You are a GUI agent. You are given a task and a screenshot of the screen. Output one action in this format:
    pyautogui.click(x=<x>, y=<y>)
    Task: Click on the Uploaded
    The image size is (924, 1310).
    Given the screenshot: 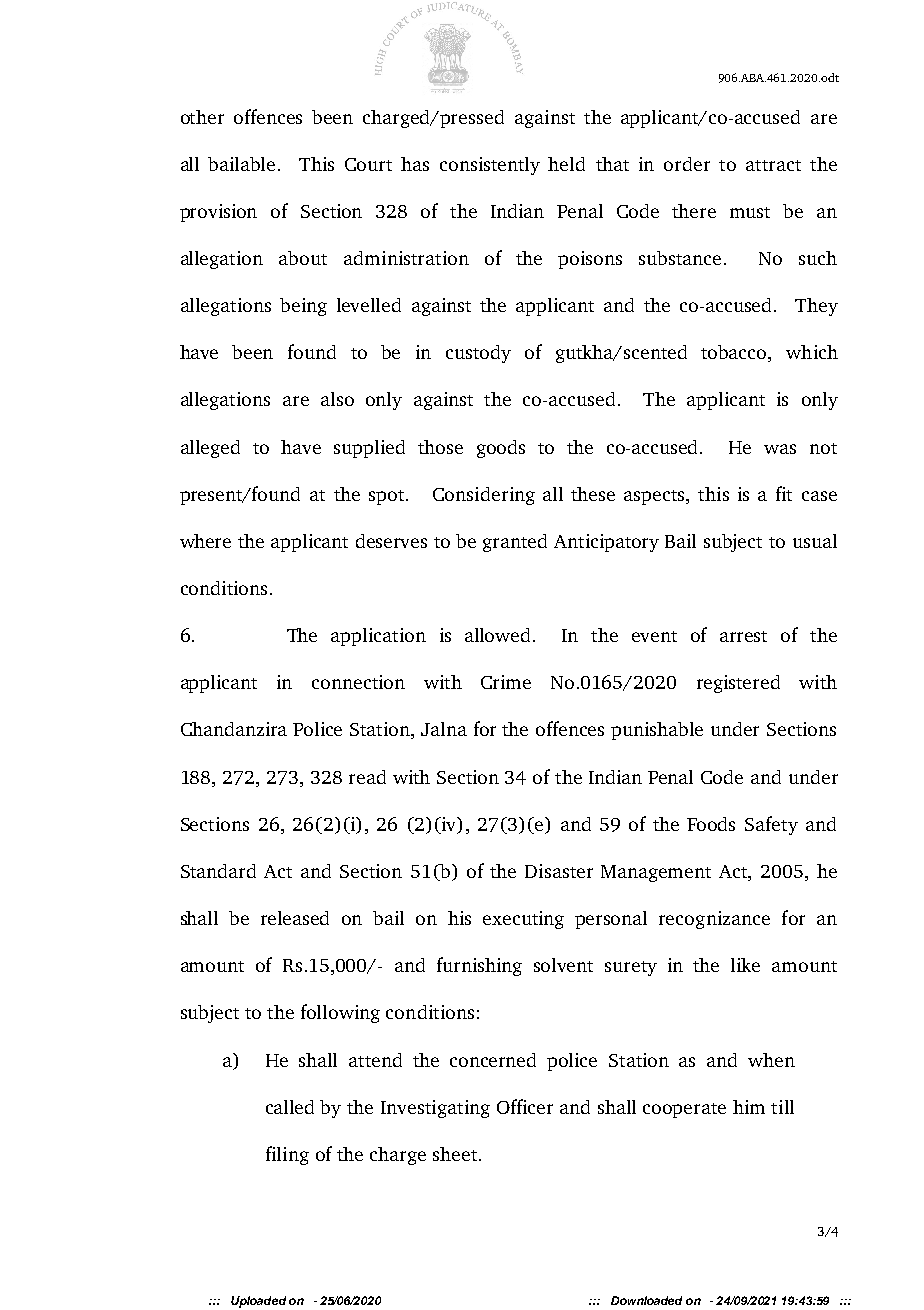 What is the action you would take?
    pyautogui.click(x=258, y=1302)
